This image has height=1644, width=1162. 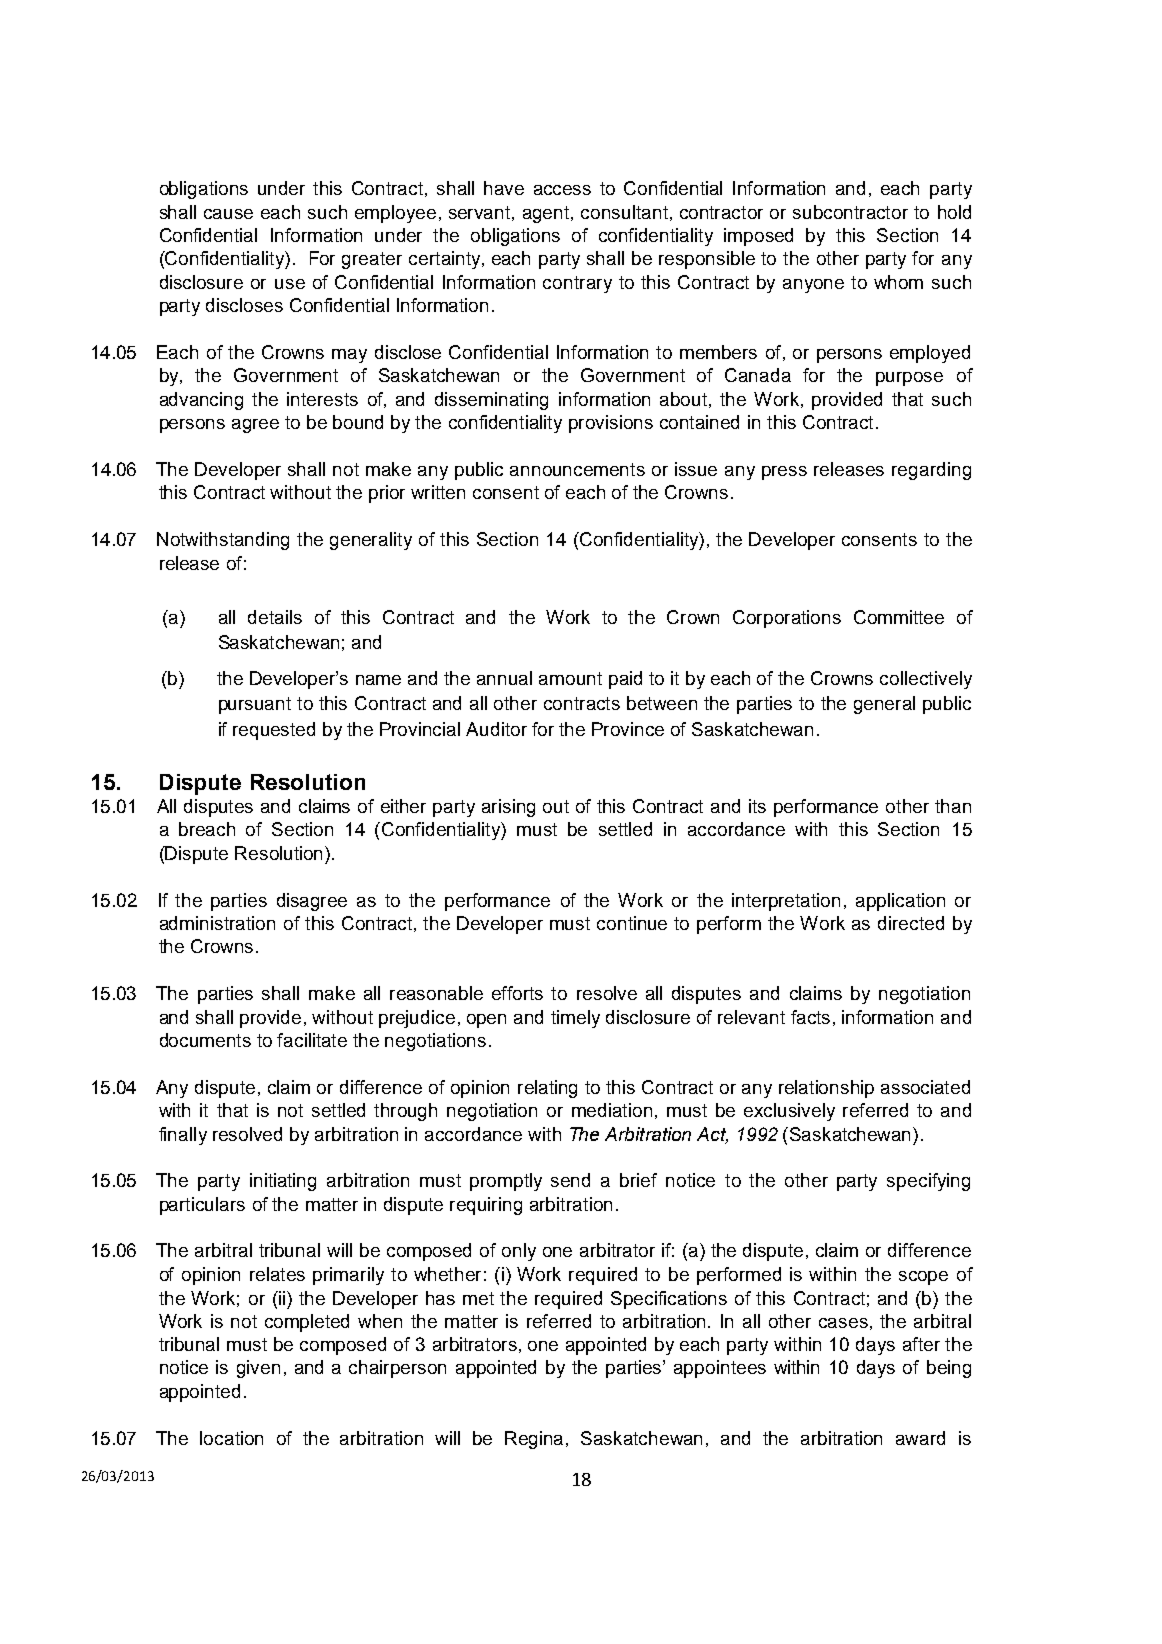 What do you see at coordinates (953, 806) in the image?
I see `than` at bounding box center [953, 806].
